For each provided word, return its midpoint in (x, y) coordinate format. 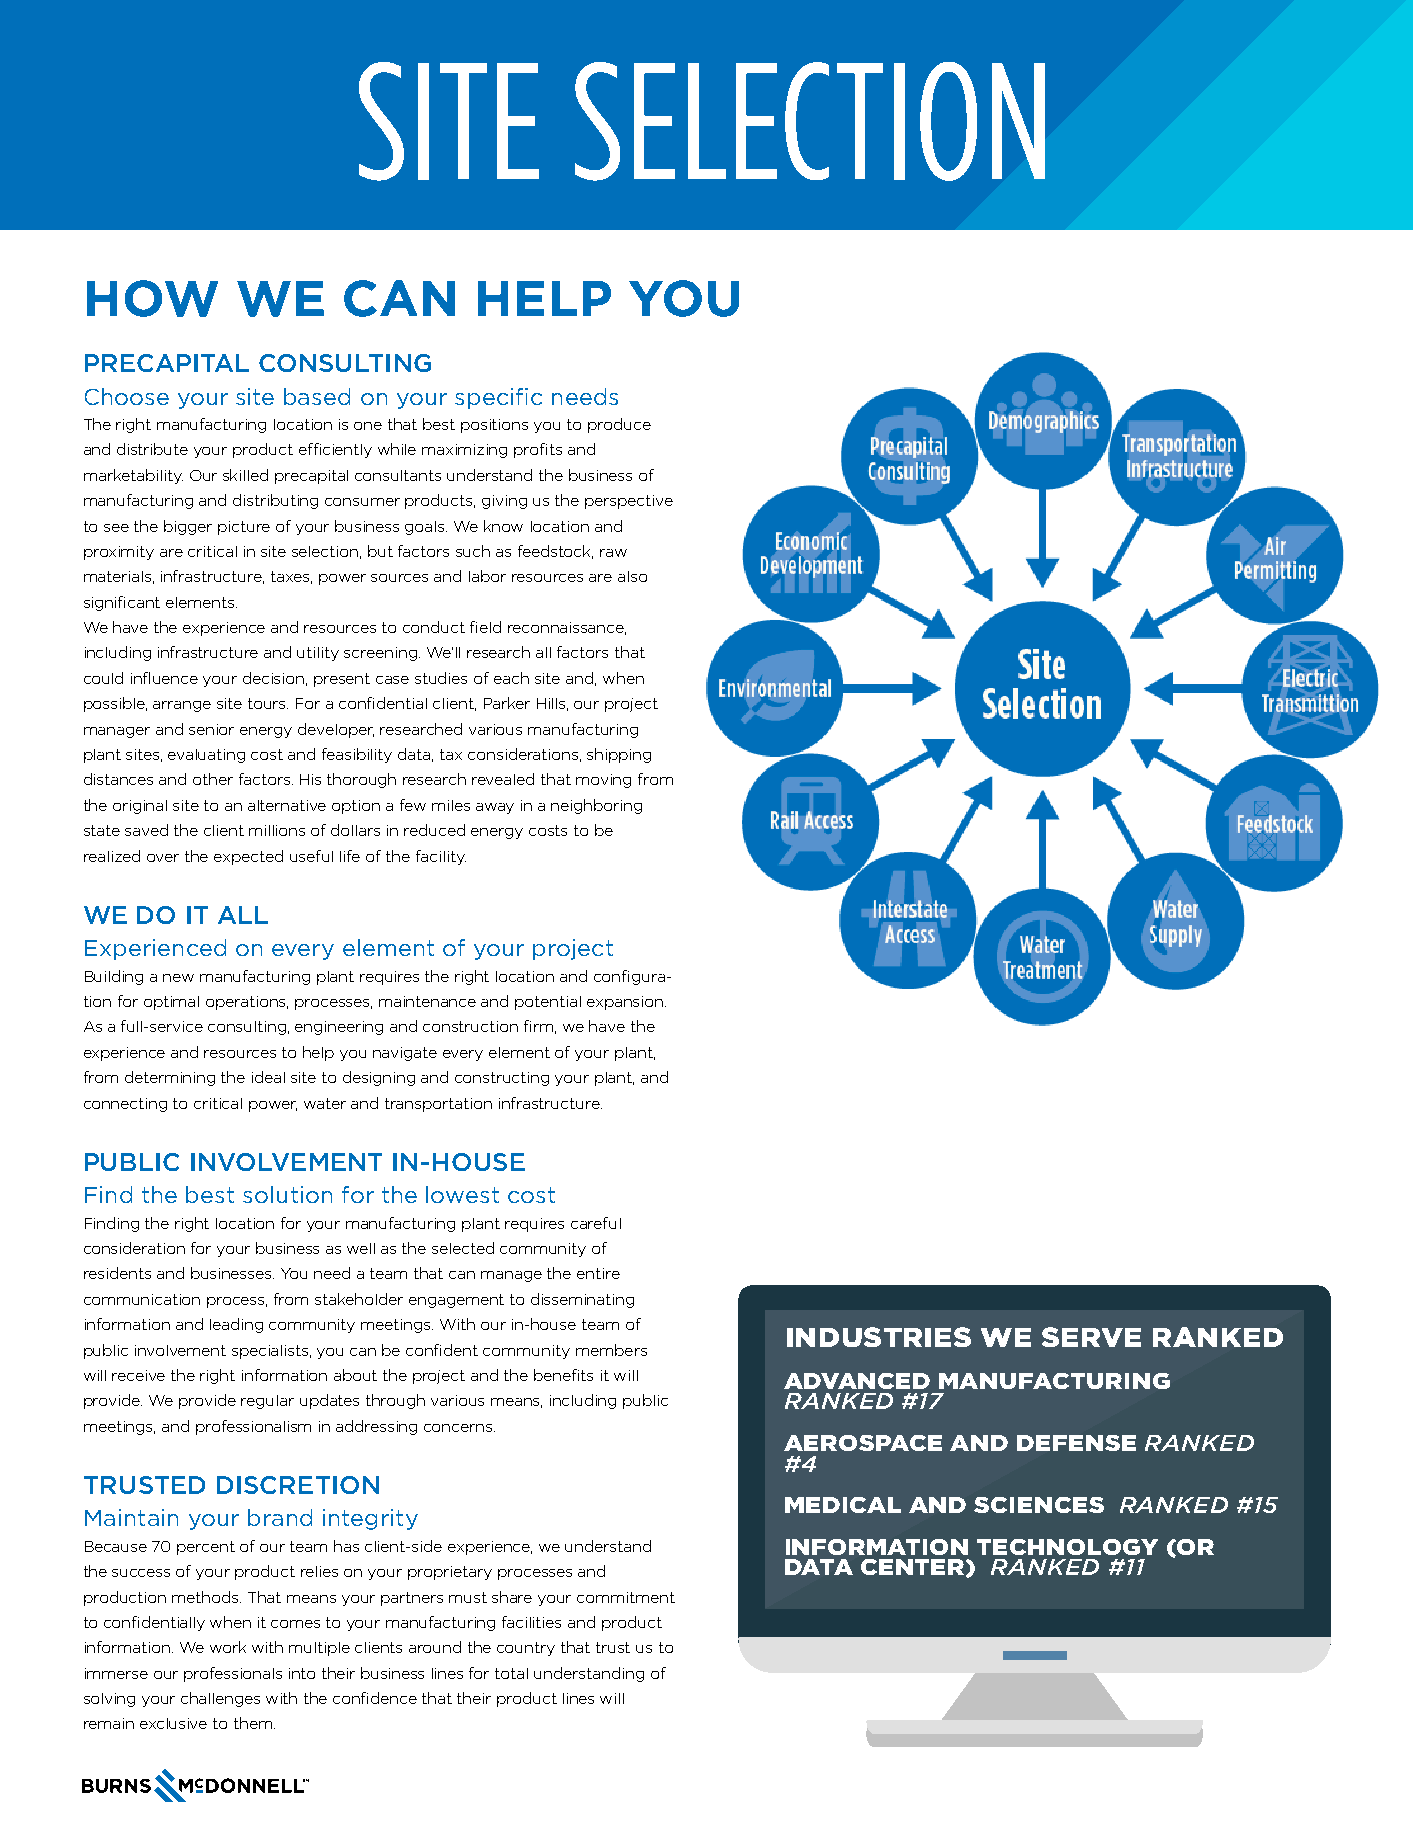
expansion (626, 1003)
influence (164, 678)
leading (236, 1325)
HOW (152, 298)
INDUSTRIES (879, 1337)
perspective (629, 502)
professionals (233, 1674)
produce (619, 425)
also (632, 576)
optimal (171, 1003)
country (526, 1649)
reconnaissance (567, 628)
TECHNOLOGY (1067, 1547)
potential (548, 1003)
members (611, 1350)
